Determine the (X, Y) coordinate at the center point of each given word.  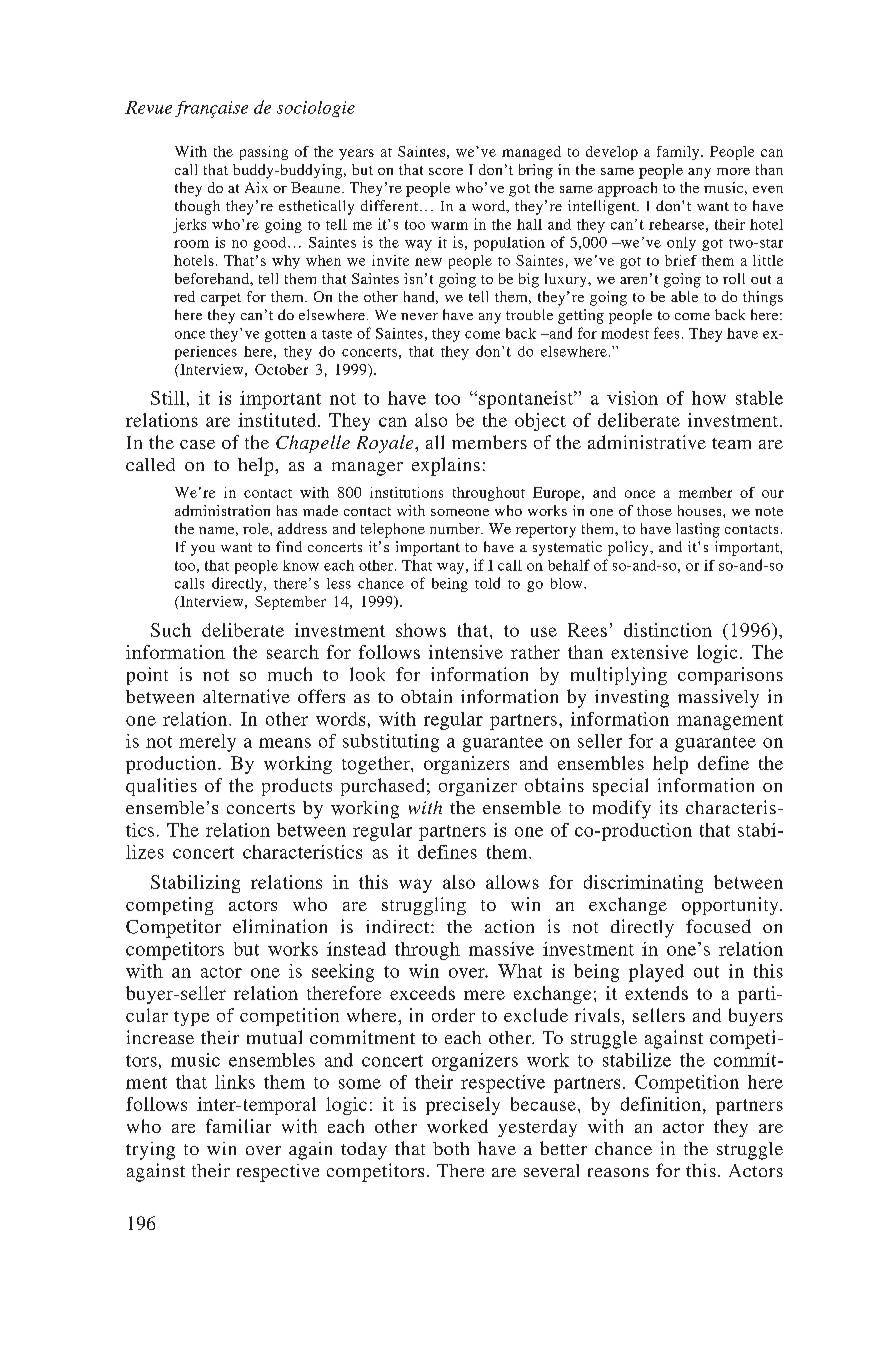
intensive (466, 652)
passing (264, 153)
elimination (280, 926)
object (540, 422)
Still (168, 398)
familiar (238, 1126)
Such (171, 630)
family (679, 153)
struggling (424, 906)
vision (632, 398)
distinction (668, 630)
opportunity (731, 906)
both (451, 1148)
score (446, 171)
